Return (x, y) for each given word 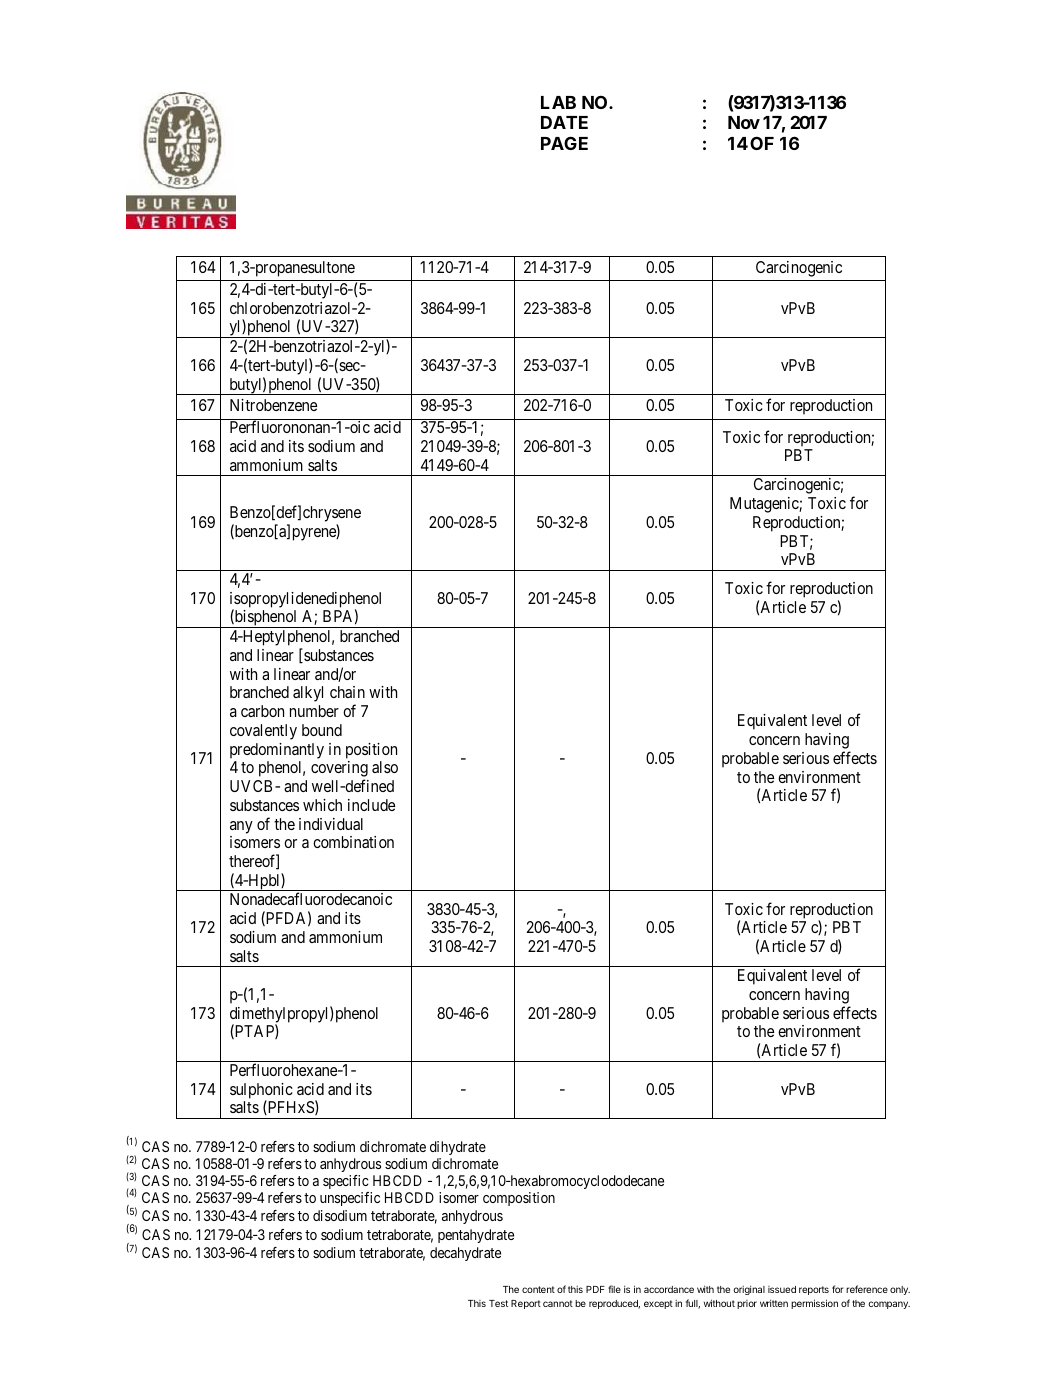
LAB (558, 102)
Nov (744, 122)
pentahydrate (476, 1236)
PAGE (564, 143)
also (385, 767)
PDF (595, 1289)
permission (814, 1304)
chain (347, 692)
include (371, 805)
